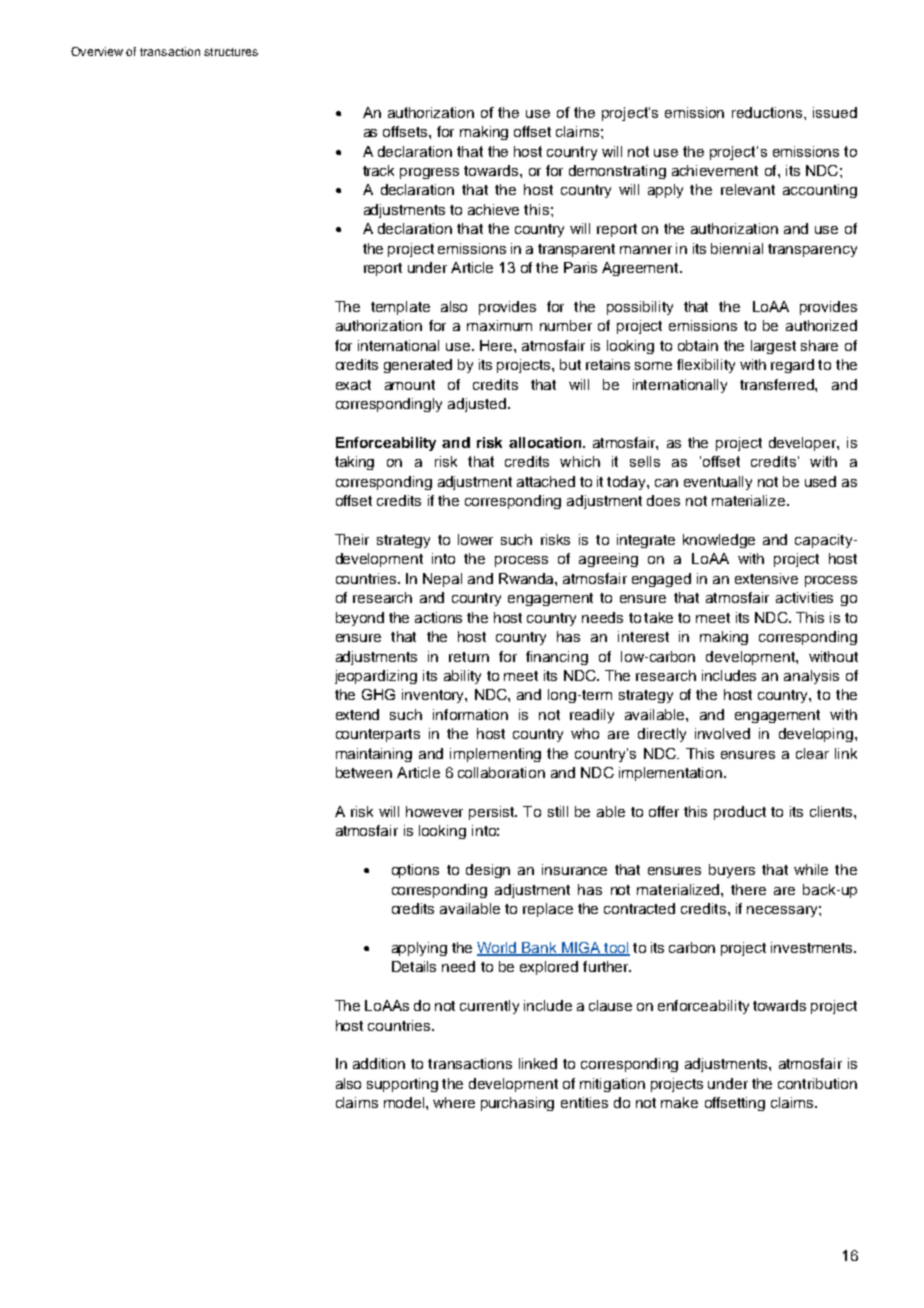 The image size is (924, 1308). I want to click on exact, so click(353, 385).
